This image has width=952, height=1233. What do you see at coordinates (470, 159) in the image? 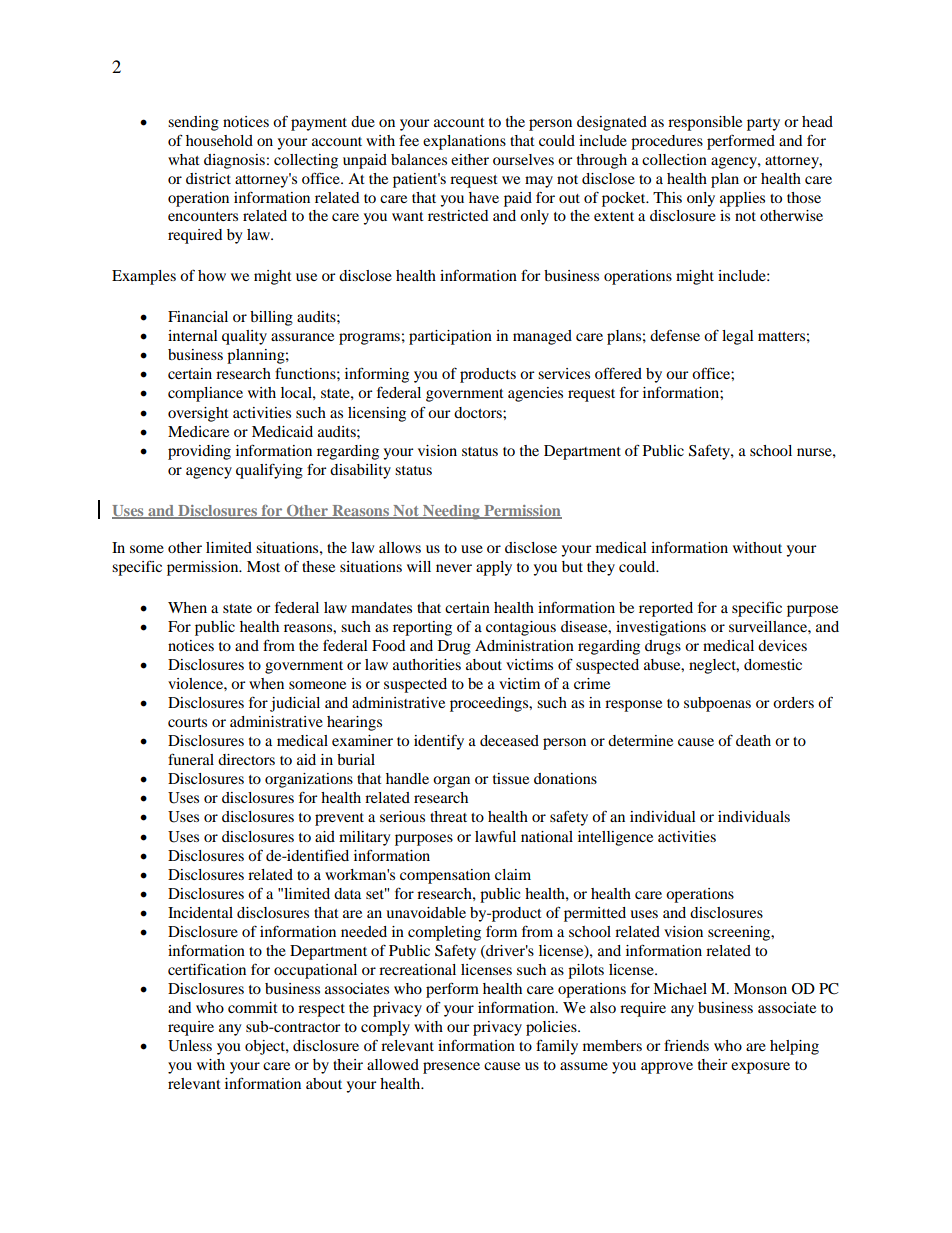
I see `either` at bounding box center [470, 159].
